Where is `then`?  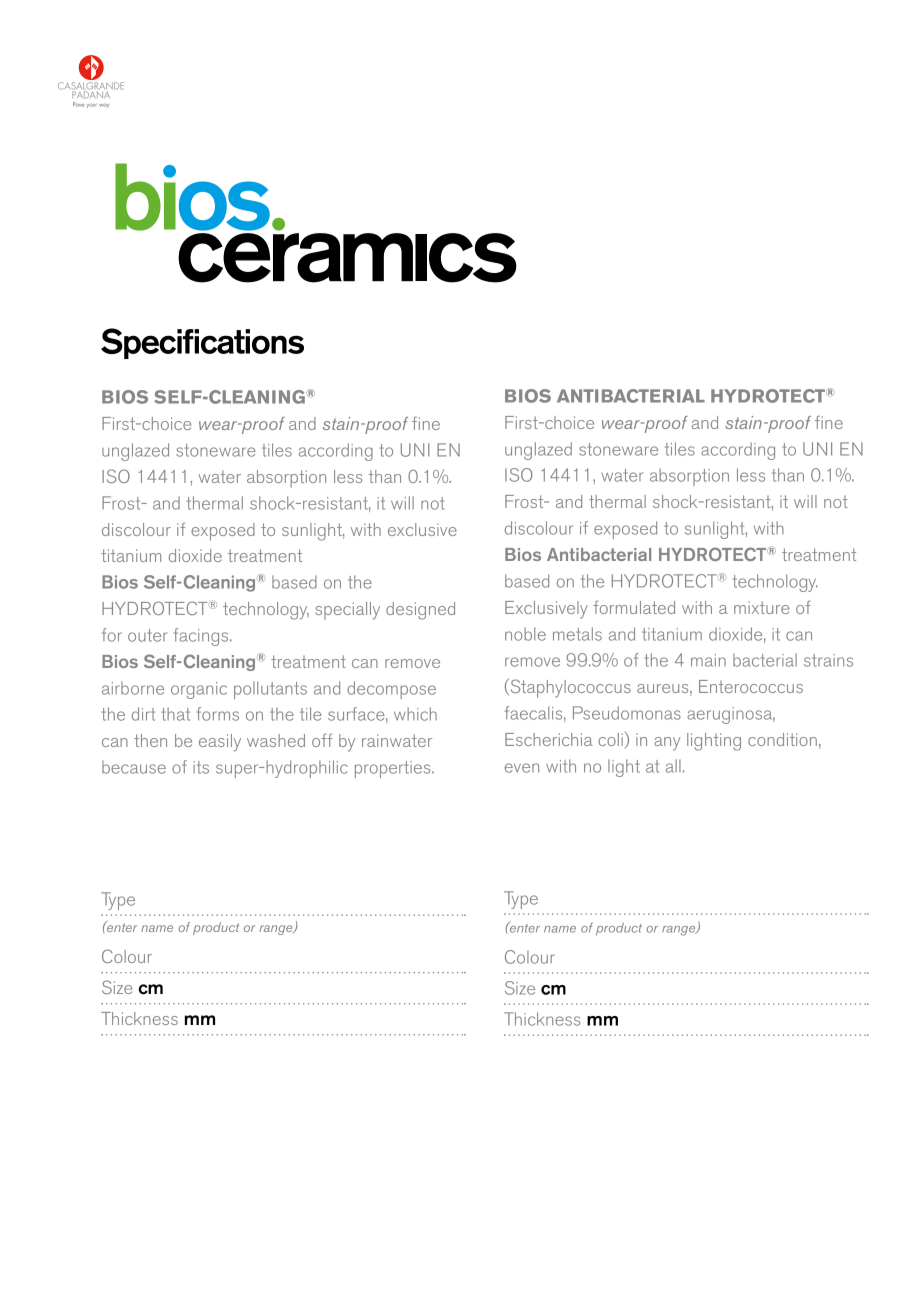
then is located at coordinates (150, 740).
